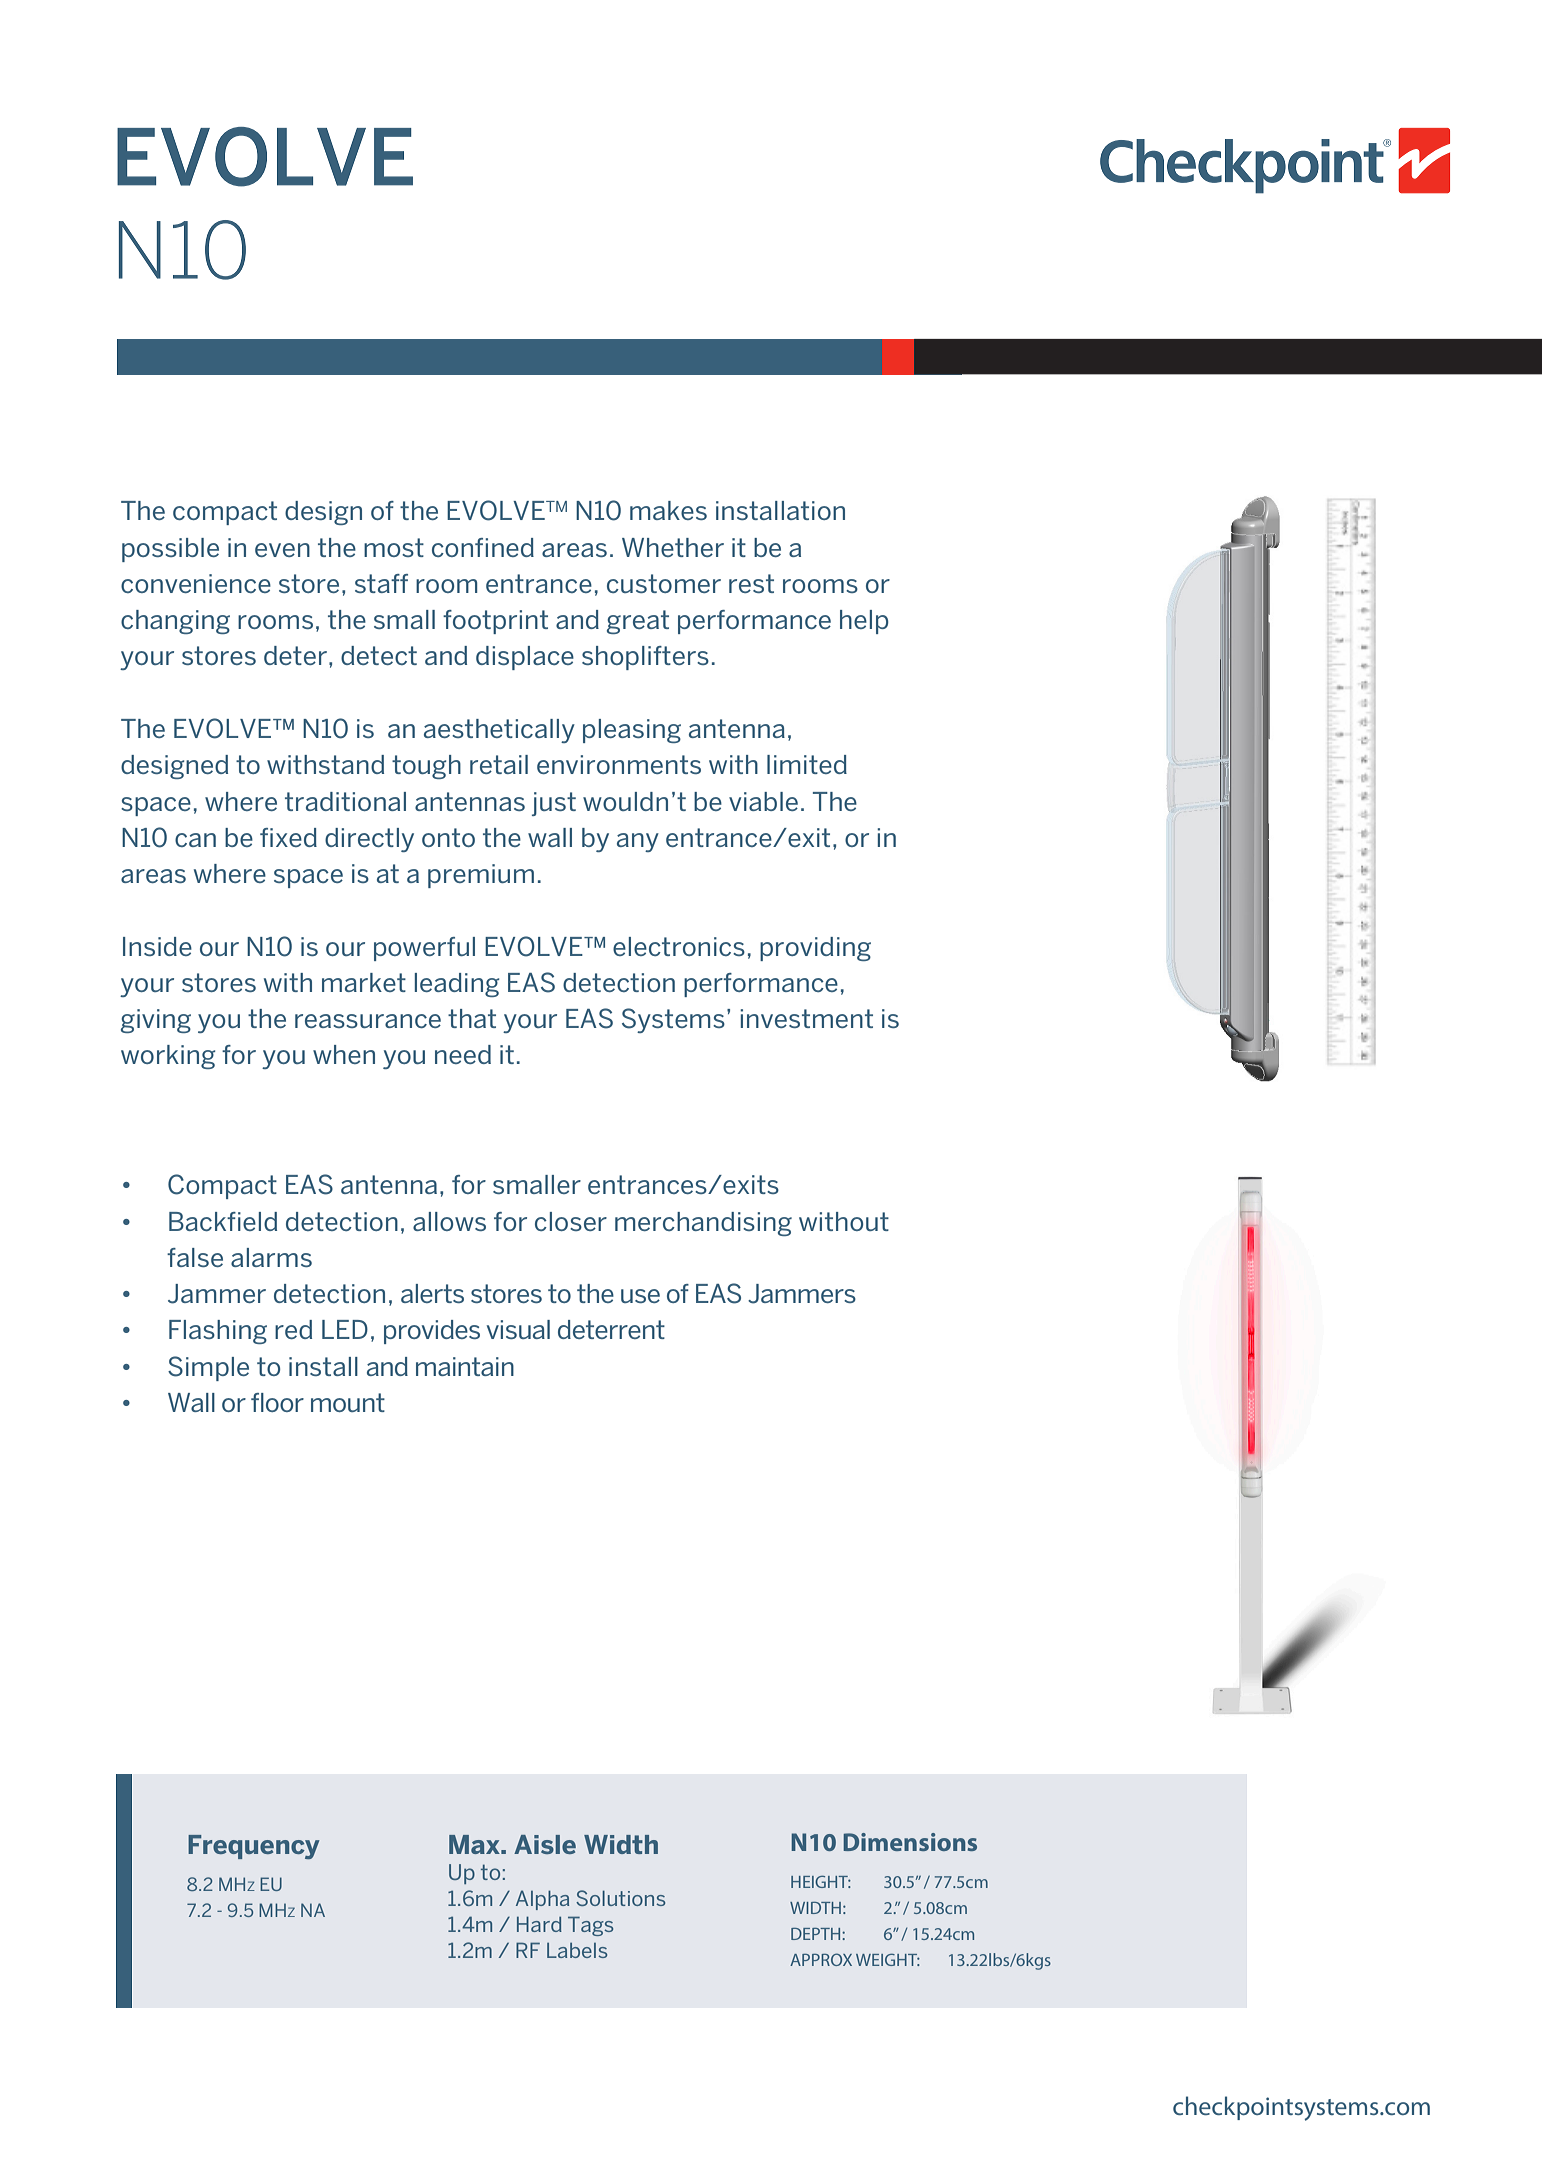  Describe the element at coordinates (483, 547) in the screenshot. I see `confined` at that location.
